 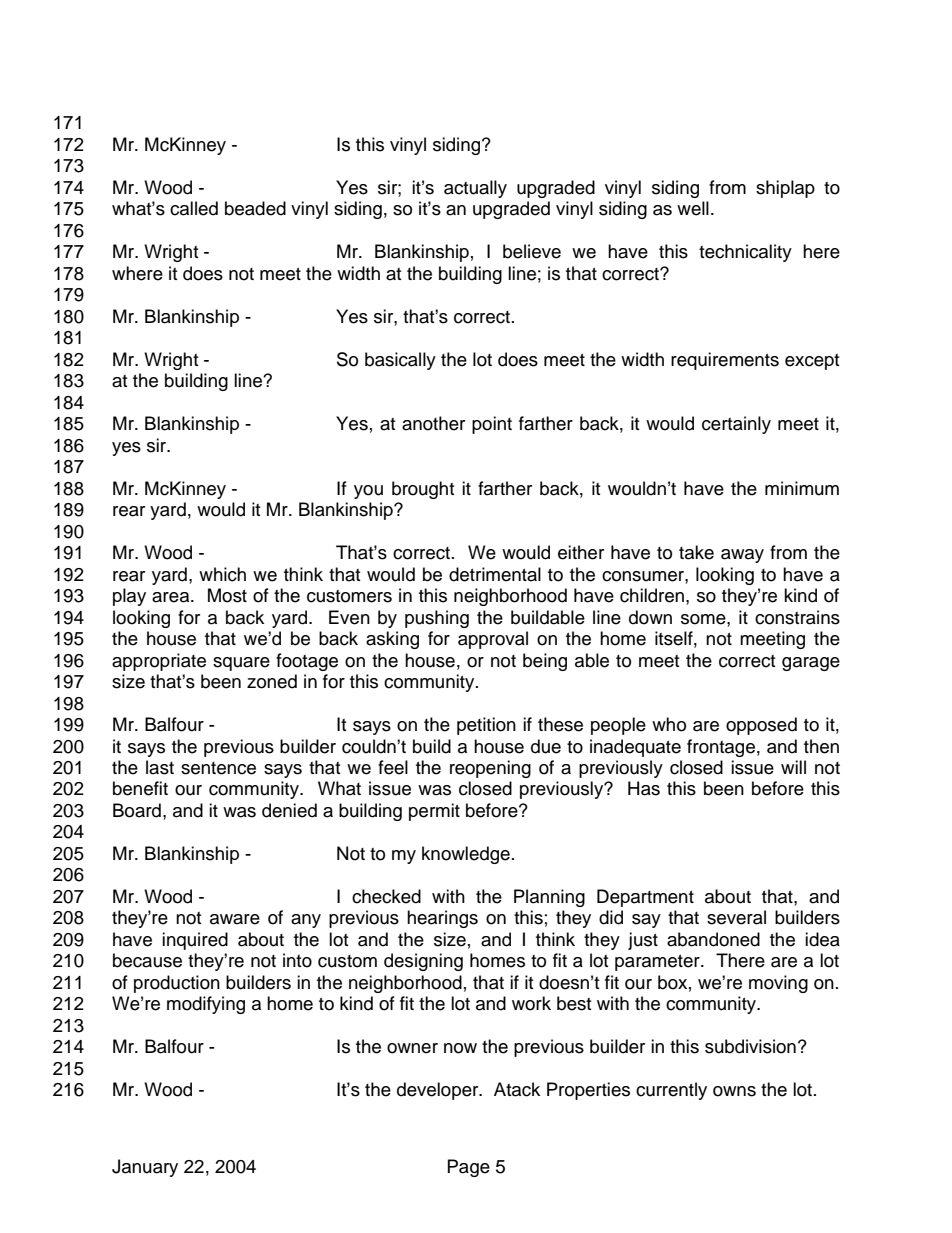 What do you see at coordinates (693, 208) in the screenshot?
I see `well` at bounding box center [693, 208].
